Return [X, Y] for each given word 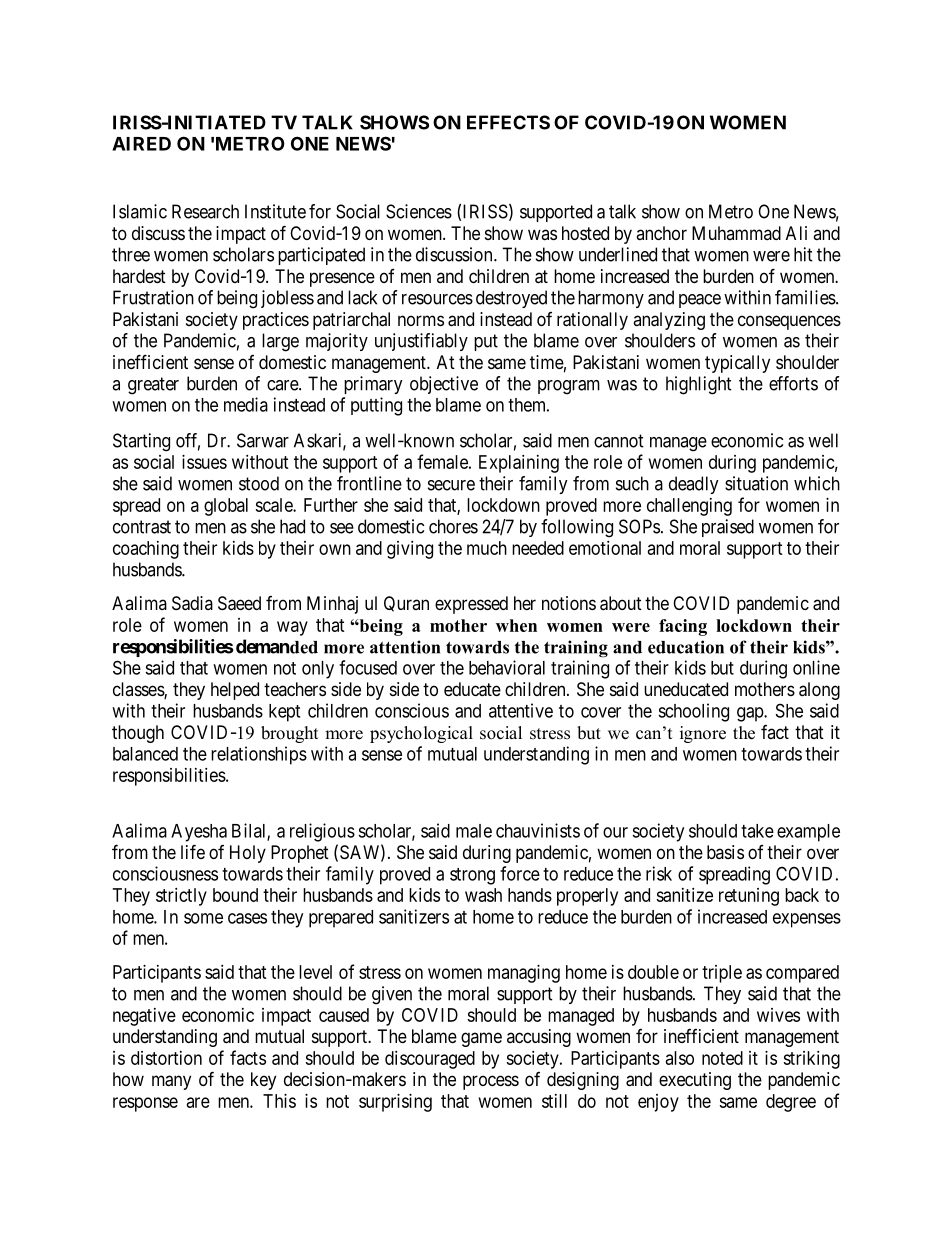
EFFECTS [508, 122]
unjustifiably [421, 342]
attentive [521, 710]
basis [725, 852]
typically [737, 364]
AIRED [141, 144]
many [171, 1082]
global [226, 507]
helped [235, 691]
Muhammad [736, 233]
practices [276, 321]
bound [235, 895]
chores [453, 526]
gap [751, 714]
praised [728, 528]
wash [483, 895]
